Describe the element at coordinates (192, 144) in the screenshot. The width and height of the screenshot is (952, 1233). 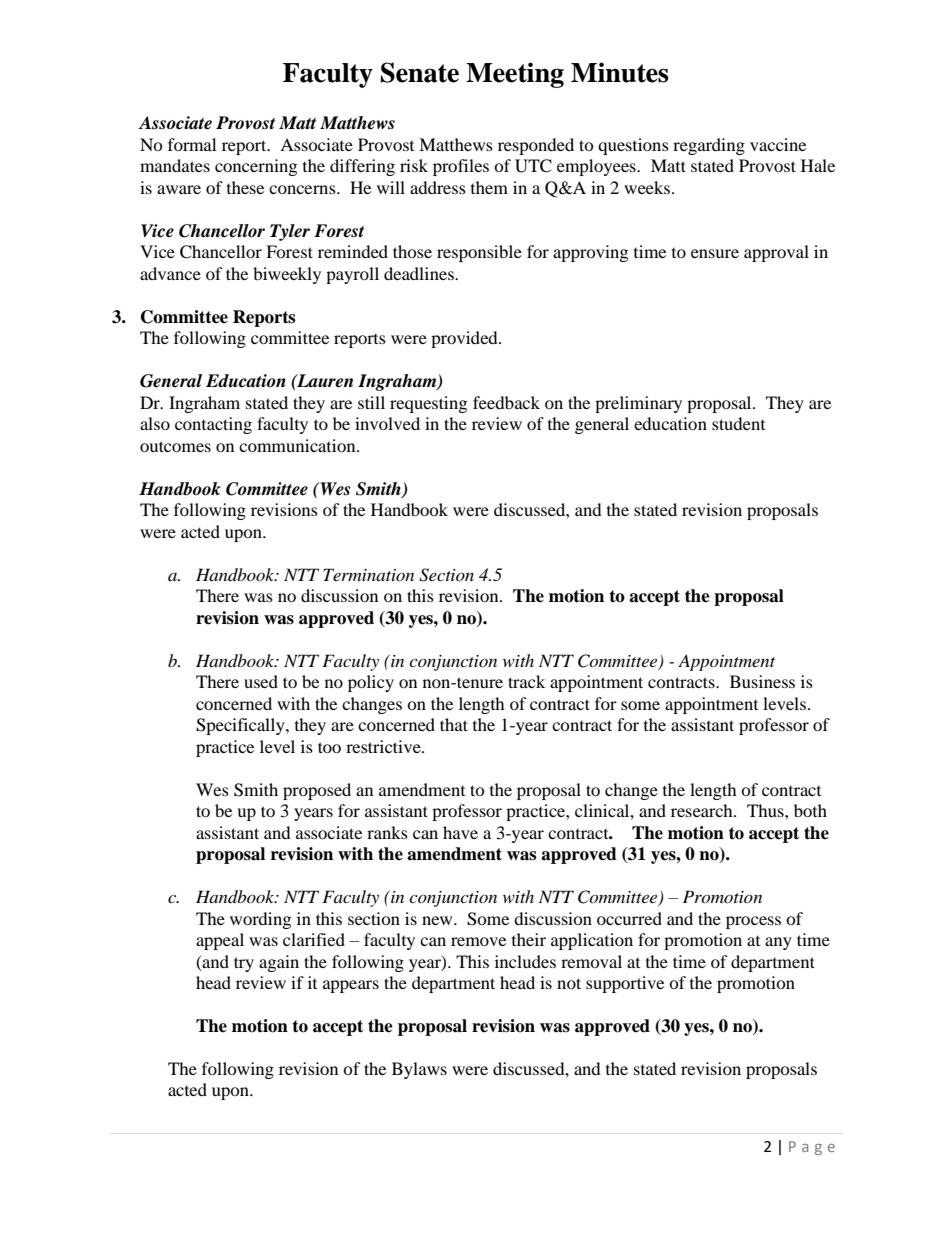
I see `formal` at that location.
